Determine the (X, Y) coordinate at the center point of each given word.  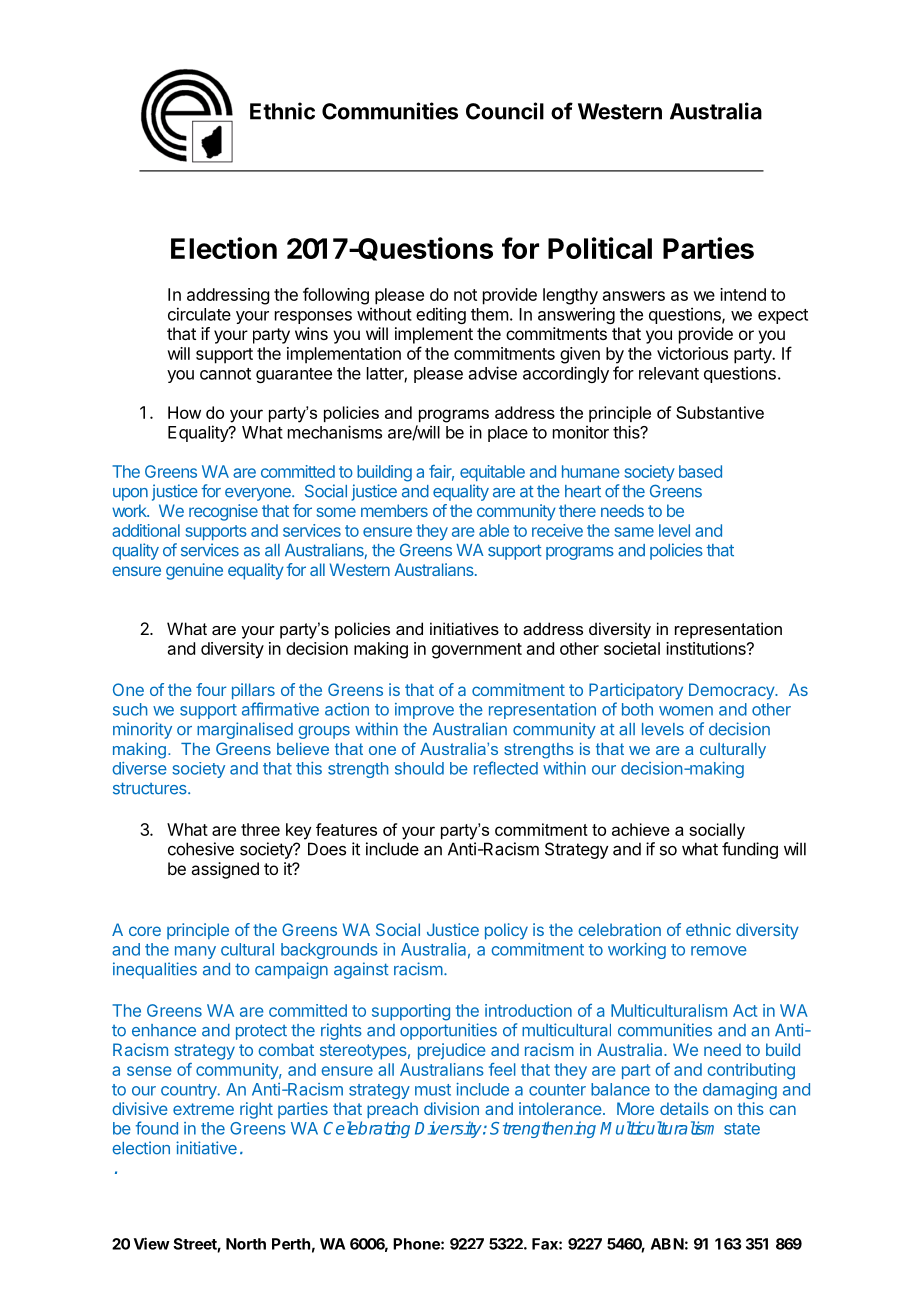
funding (750, 850)
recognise (223, 512)
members (394, 510)
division (451, 1108)
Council (505, 111)
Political (600, 248)
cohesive (201, 849)
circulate (199, 314)
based (700, 471)
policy (506, 931)
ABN (667, 1244)
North (246, 1244)
